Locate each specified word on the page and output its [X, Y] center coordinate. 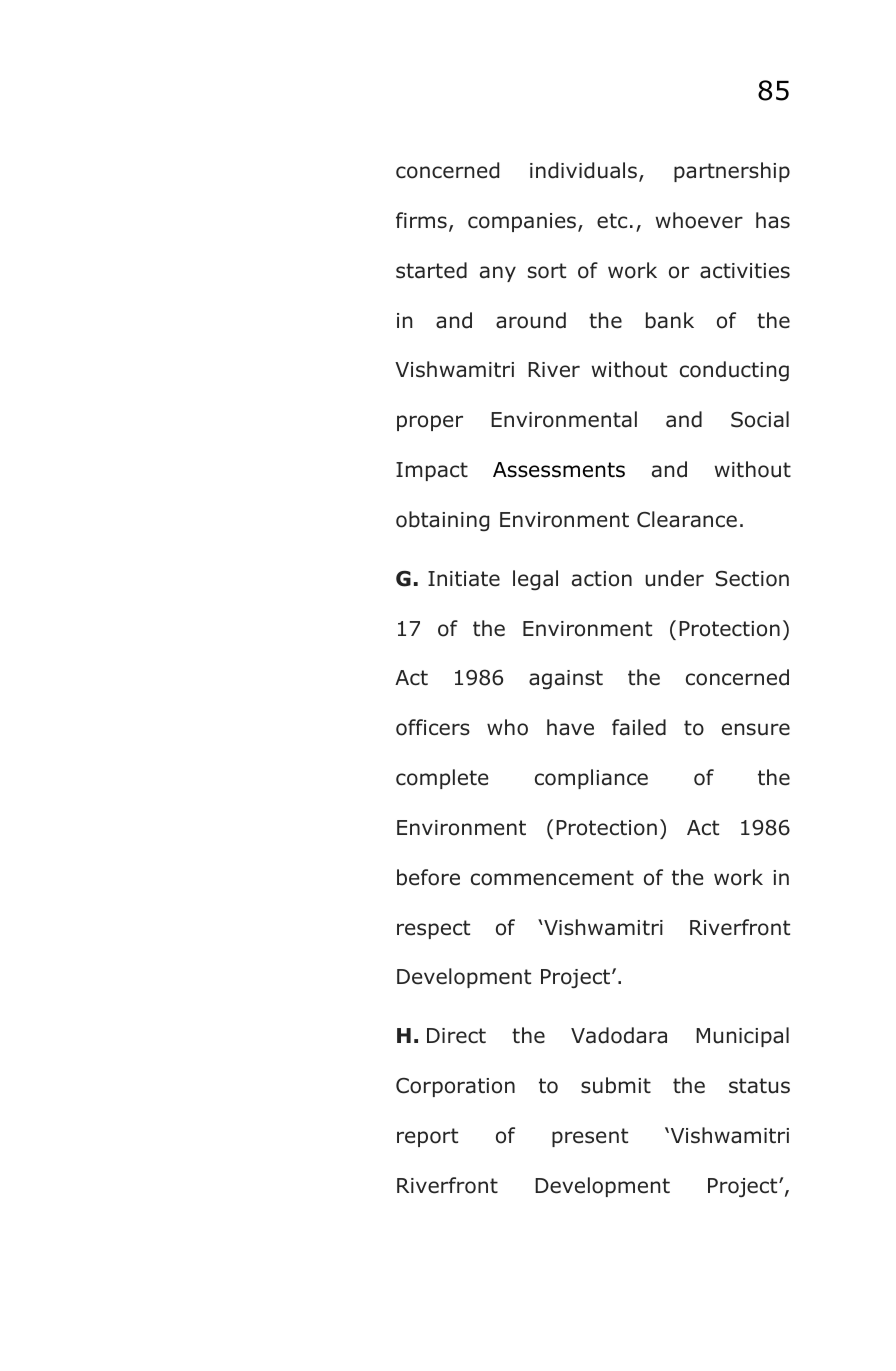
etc [612, 221]
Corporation [455, 1087]
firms [421, 220]
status [759, 1086]
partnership [732, 172]
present [590, 1137]
